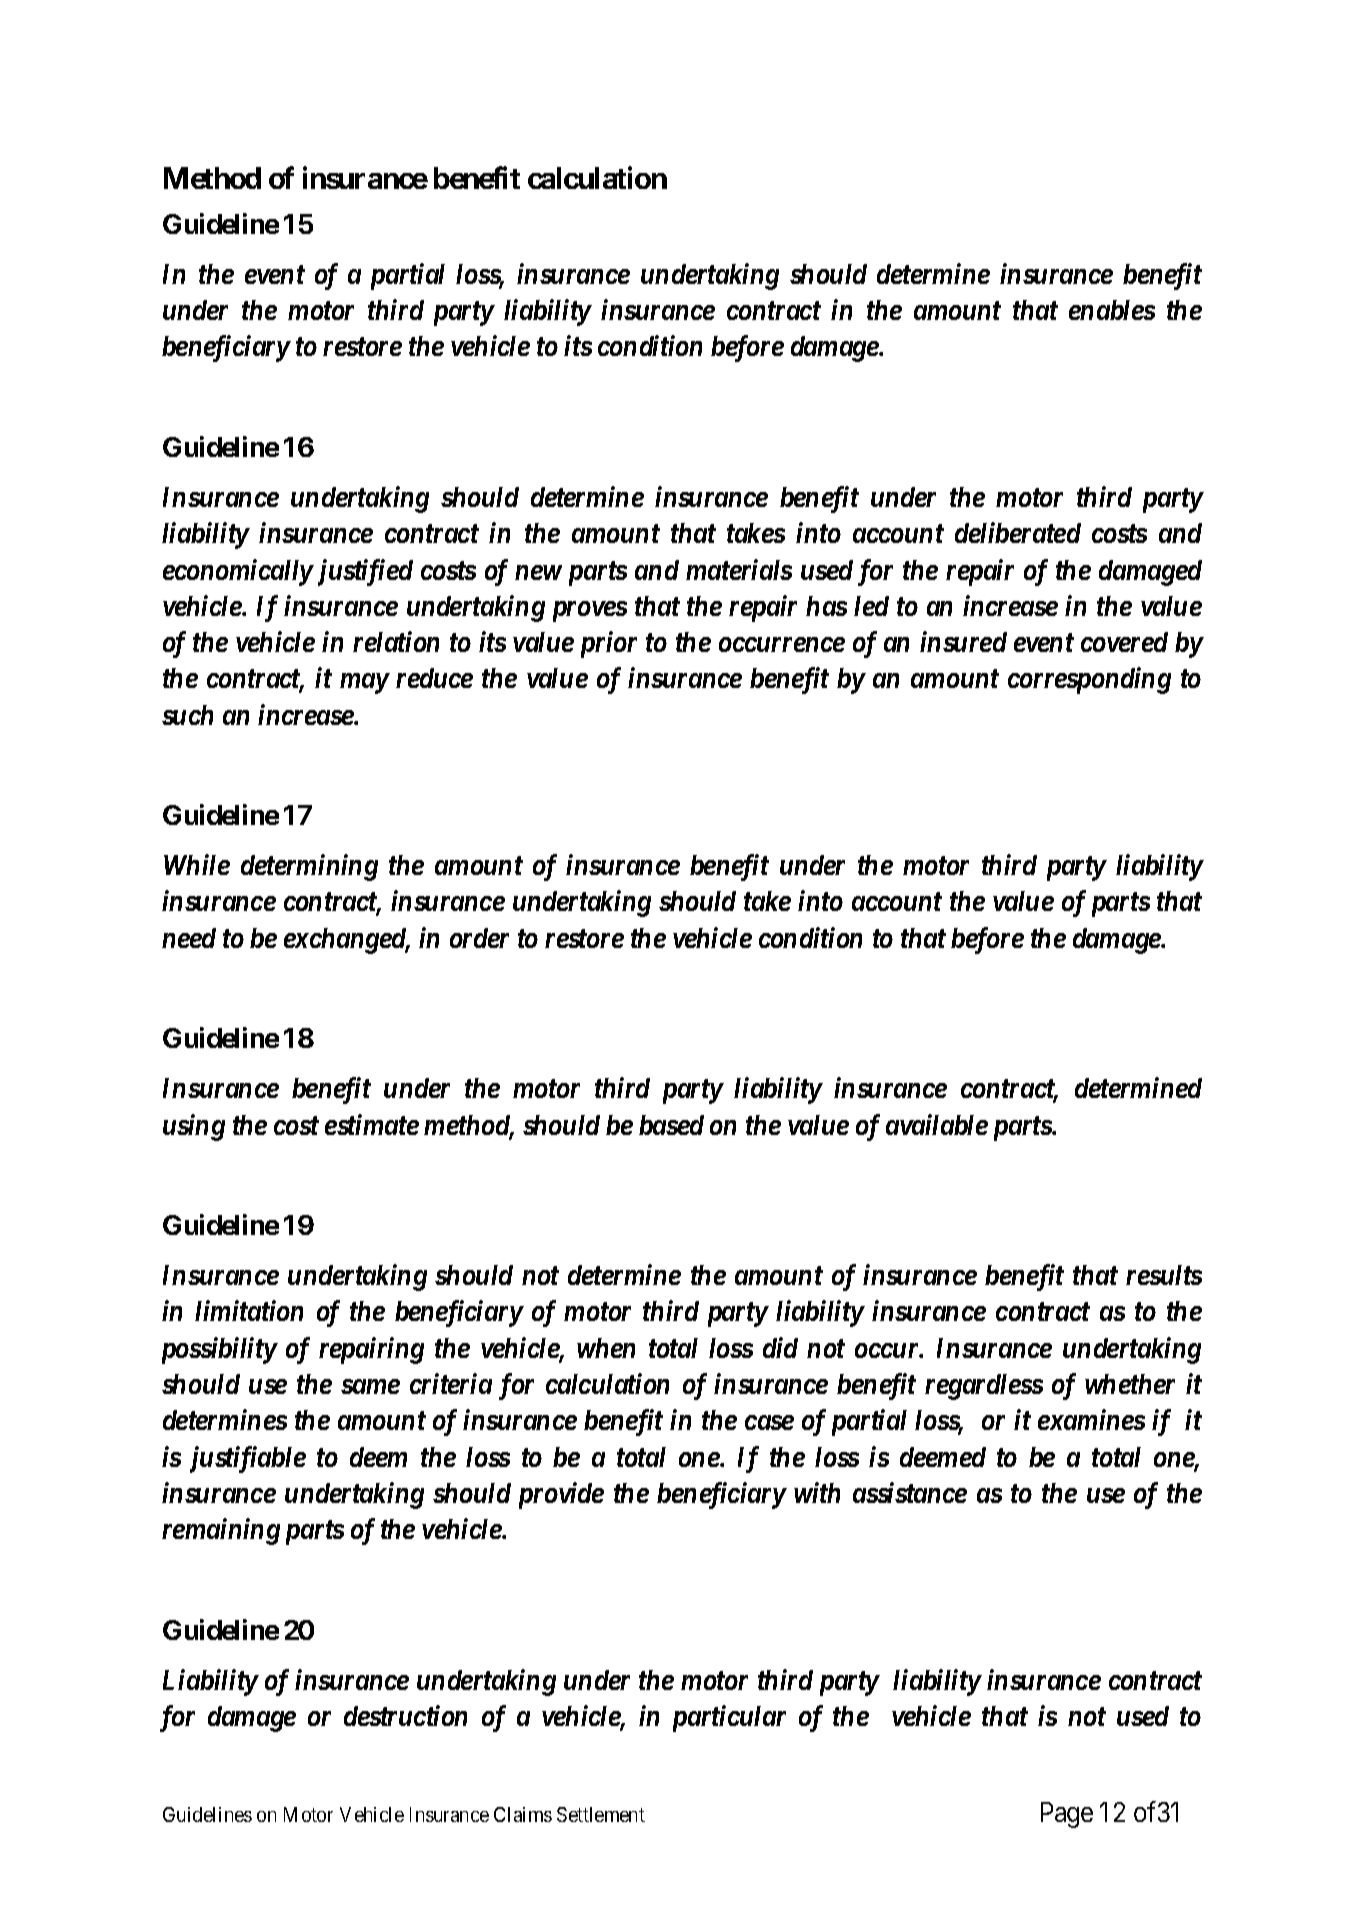 This page has width=1363, height=1929. I want to click on Settlement, so click(601, 1814).
